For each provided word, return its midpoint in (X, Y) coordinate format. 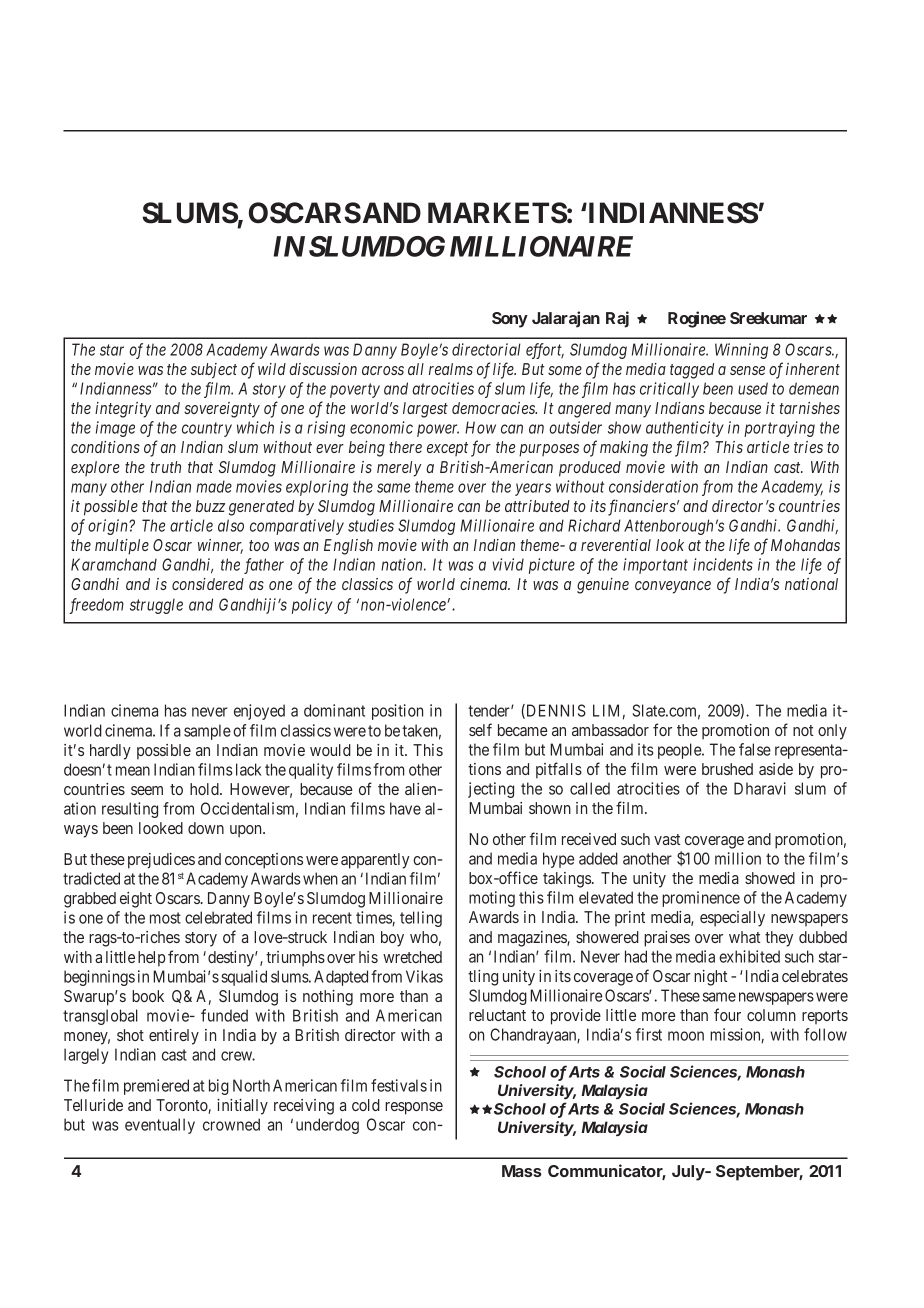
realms (451, 369)
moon (686, 1036)
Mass (522, 1171)
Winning (741, 351)
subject (214, 371)
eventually (160, 1126)
